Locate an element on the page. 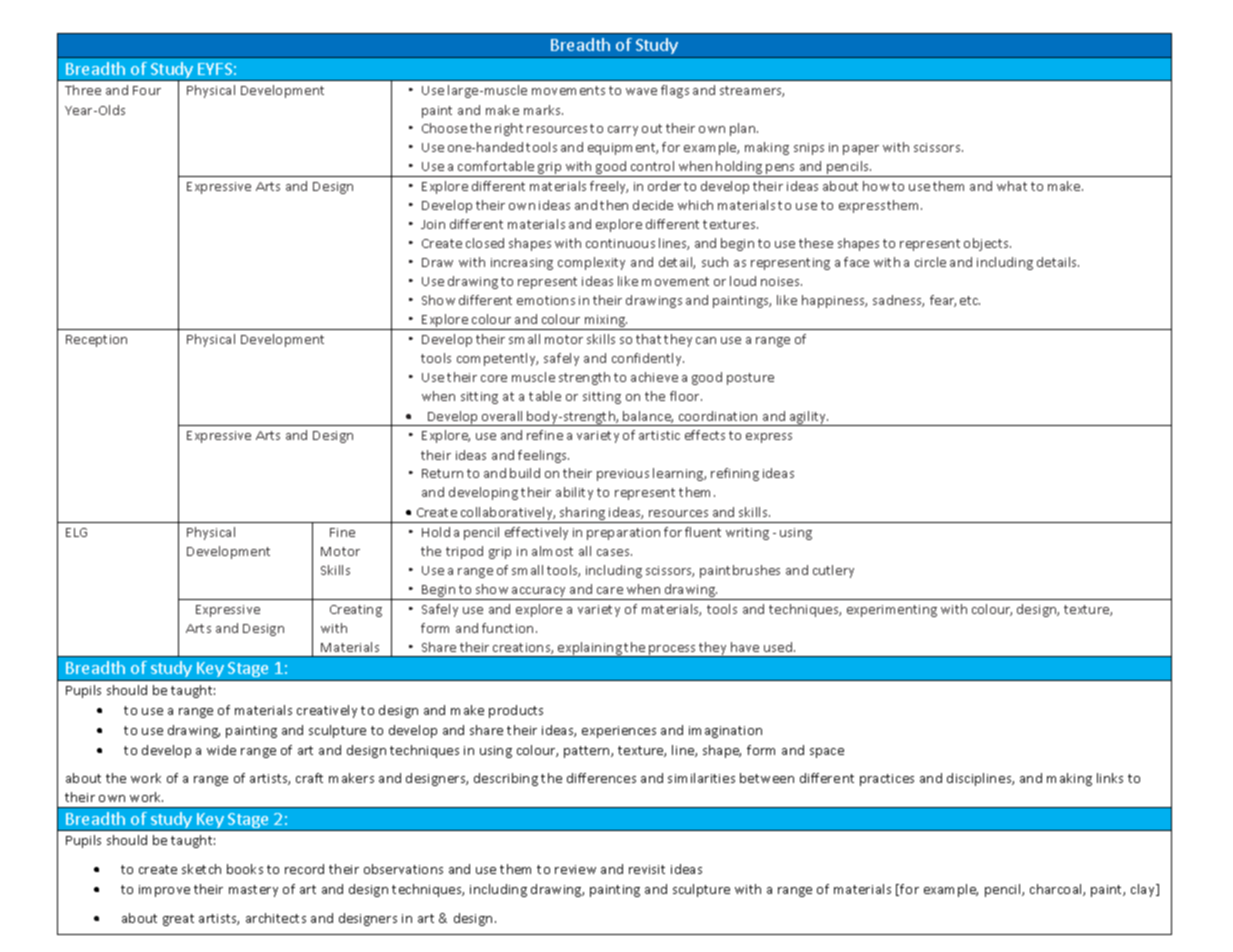  carry is located at coordinates (623, 131).
